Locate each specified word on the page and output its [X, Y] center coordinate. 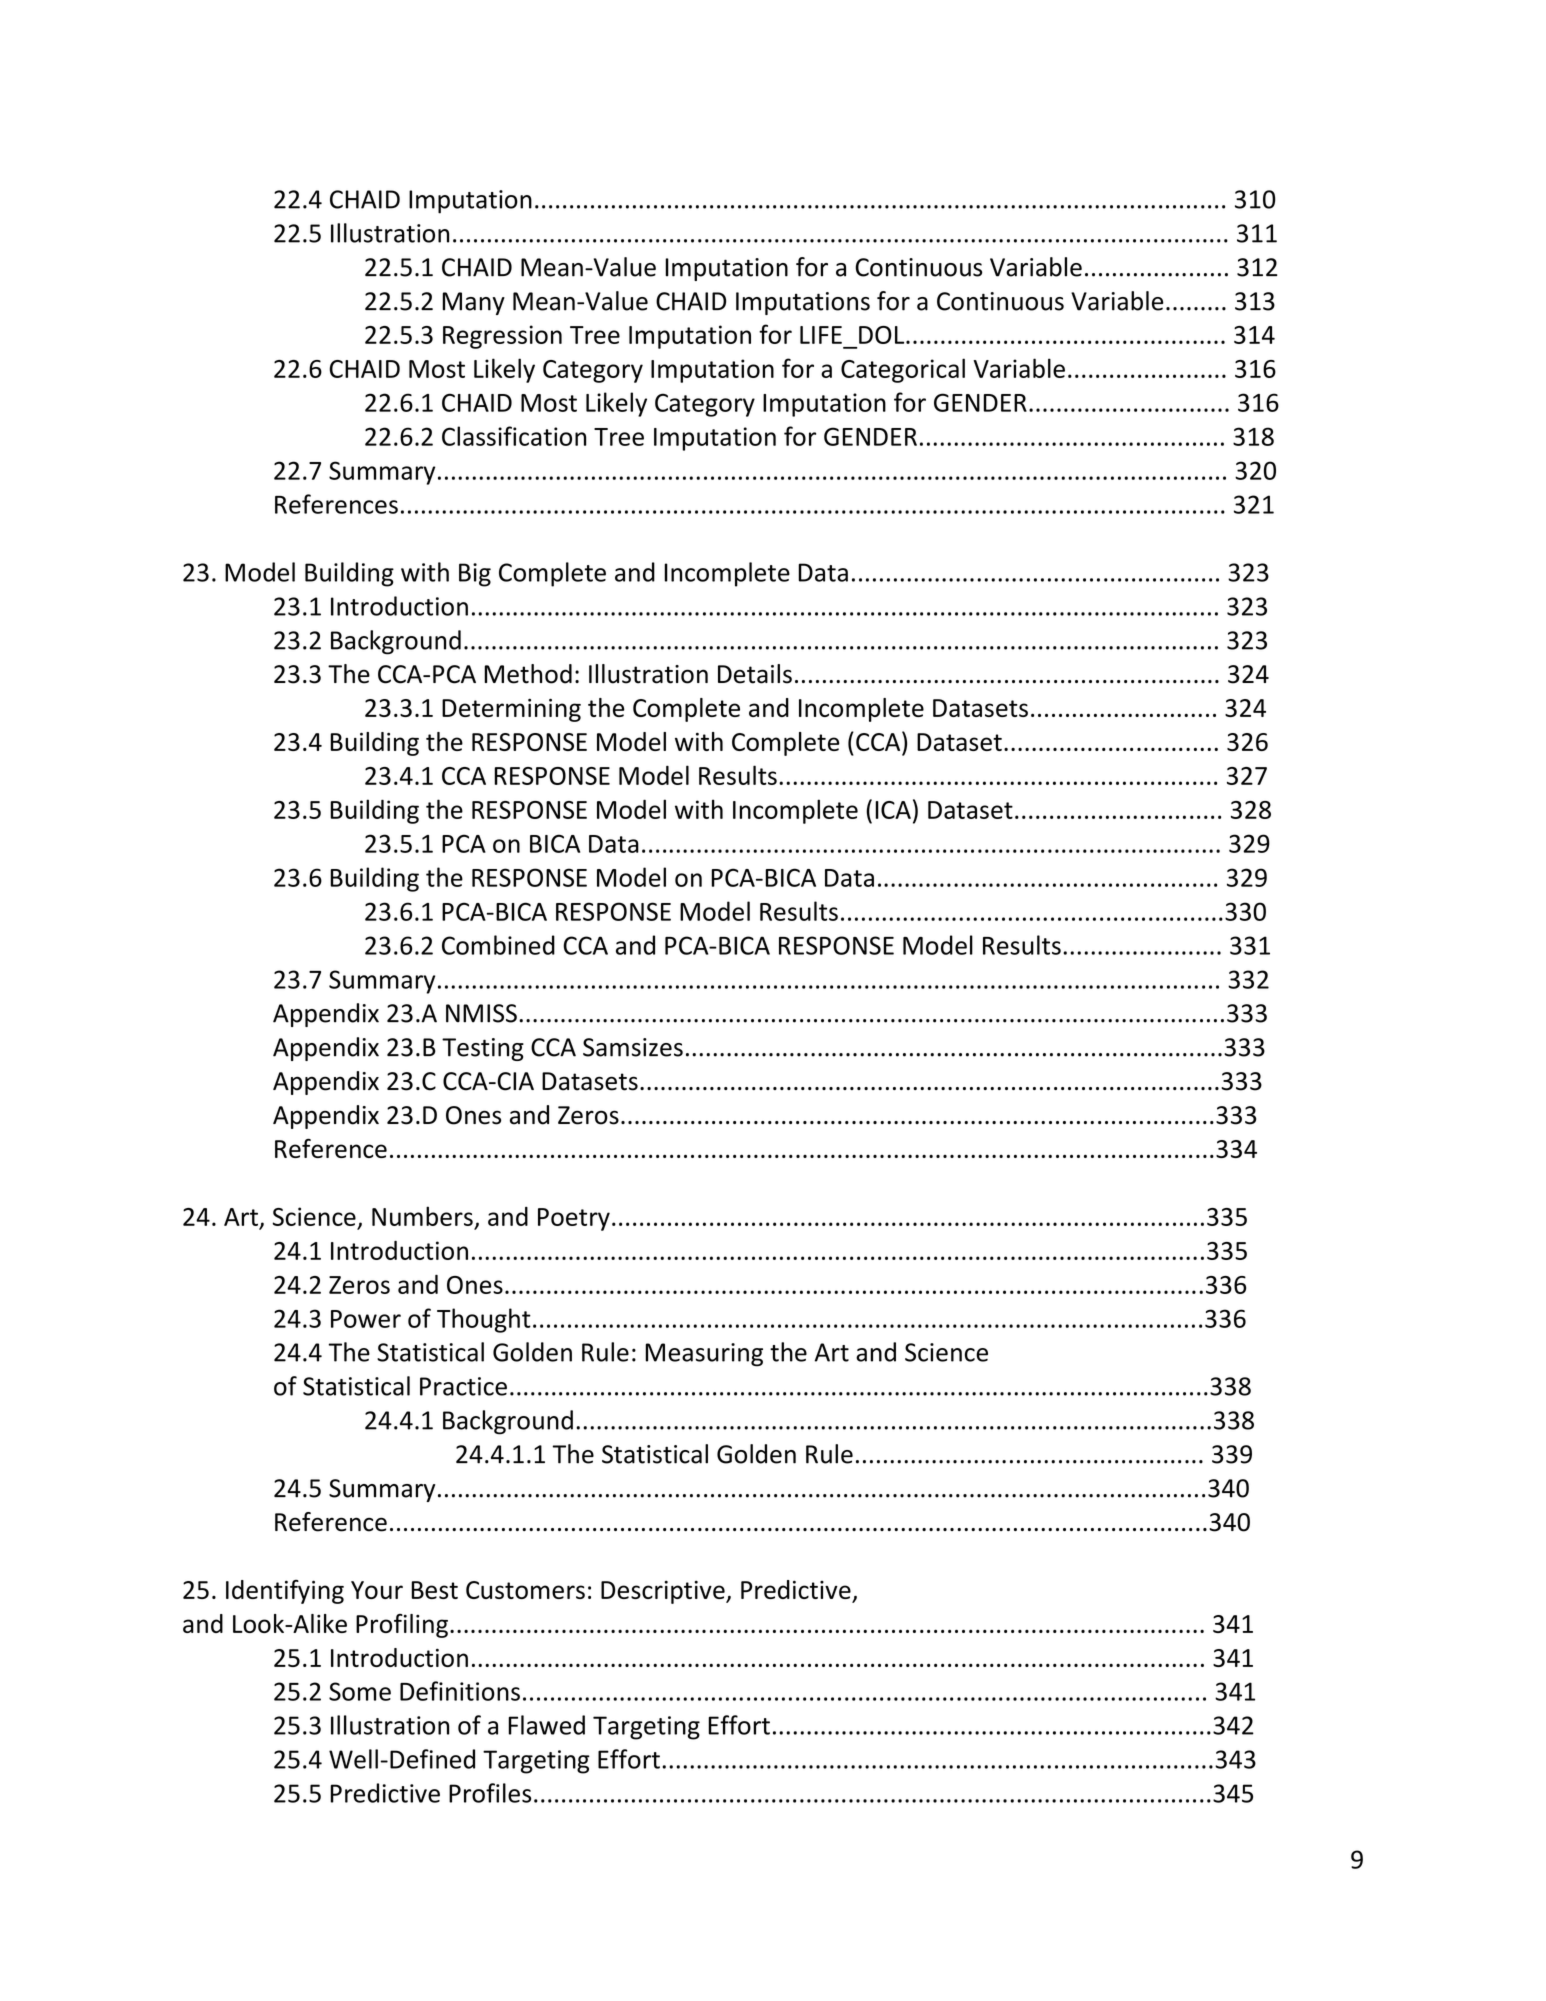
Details [755, 674]
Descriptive [664, 1592]
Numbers [422, 1216]
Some [360, 1691]
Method [528, 674]
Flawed [546, 1725]
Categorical [903, 370]
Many [473, 303]
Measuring [704, 1355]
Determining [511, 710]
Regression [502, 337]
